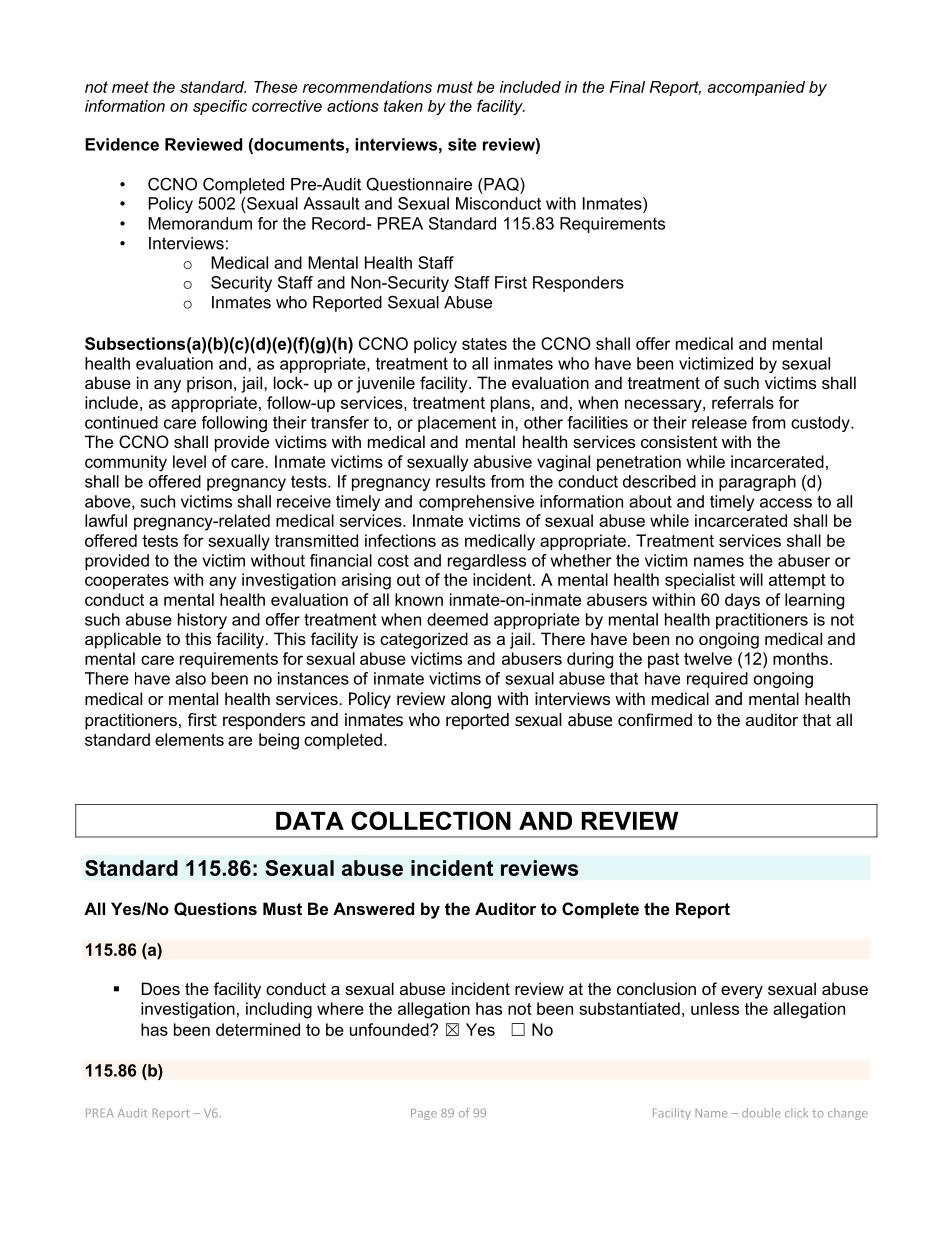 The image size is (952, 1233). I want to click on level, so click(189, 461).
